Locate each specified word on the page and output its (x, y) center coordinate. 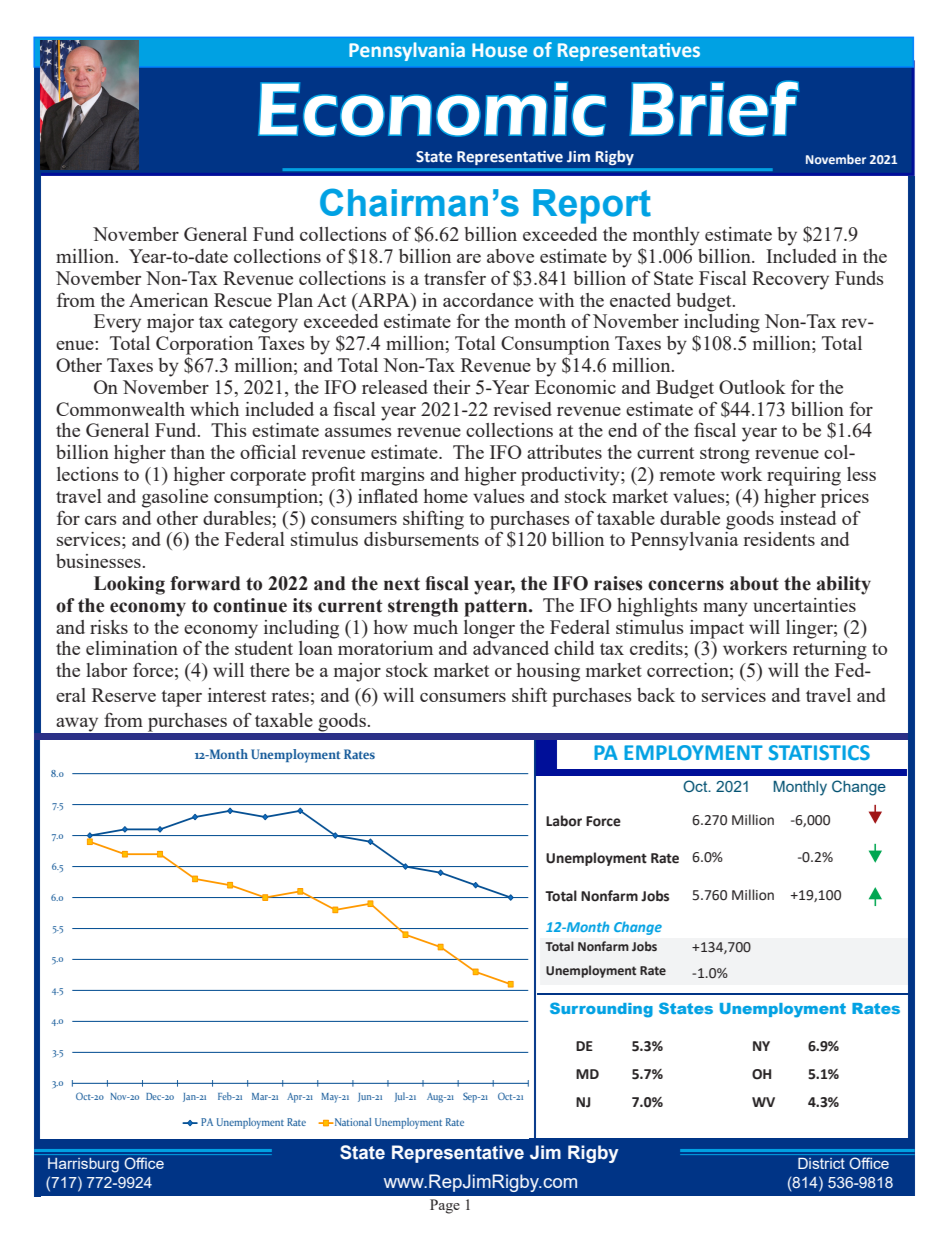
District (821, 1163)
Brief (714, 108)
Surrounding (601, 1010)
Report (592, 206)
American (168, 300)
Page (445, 1206)
